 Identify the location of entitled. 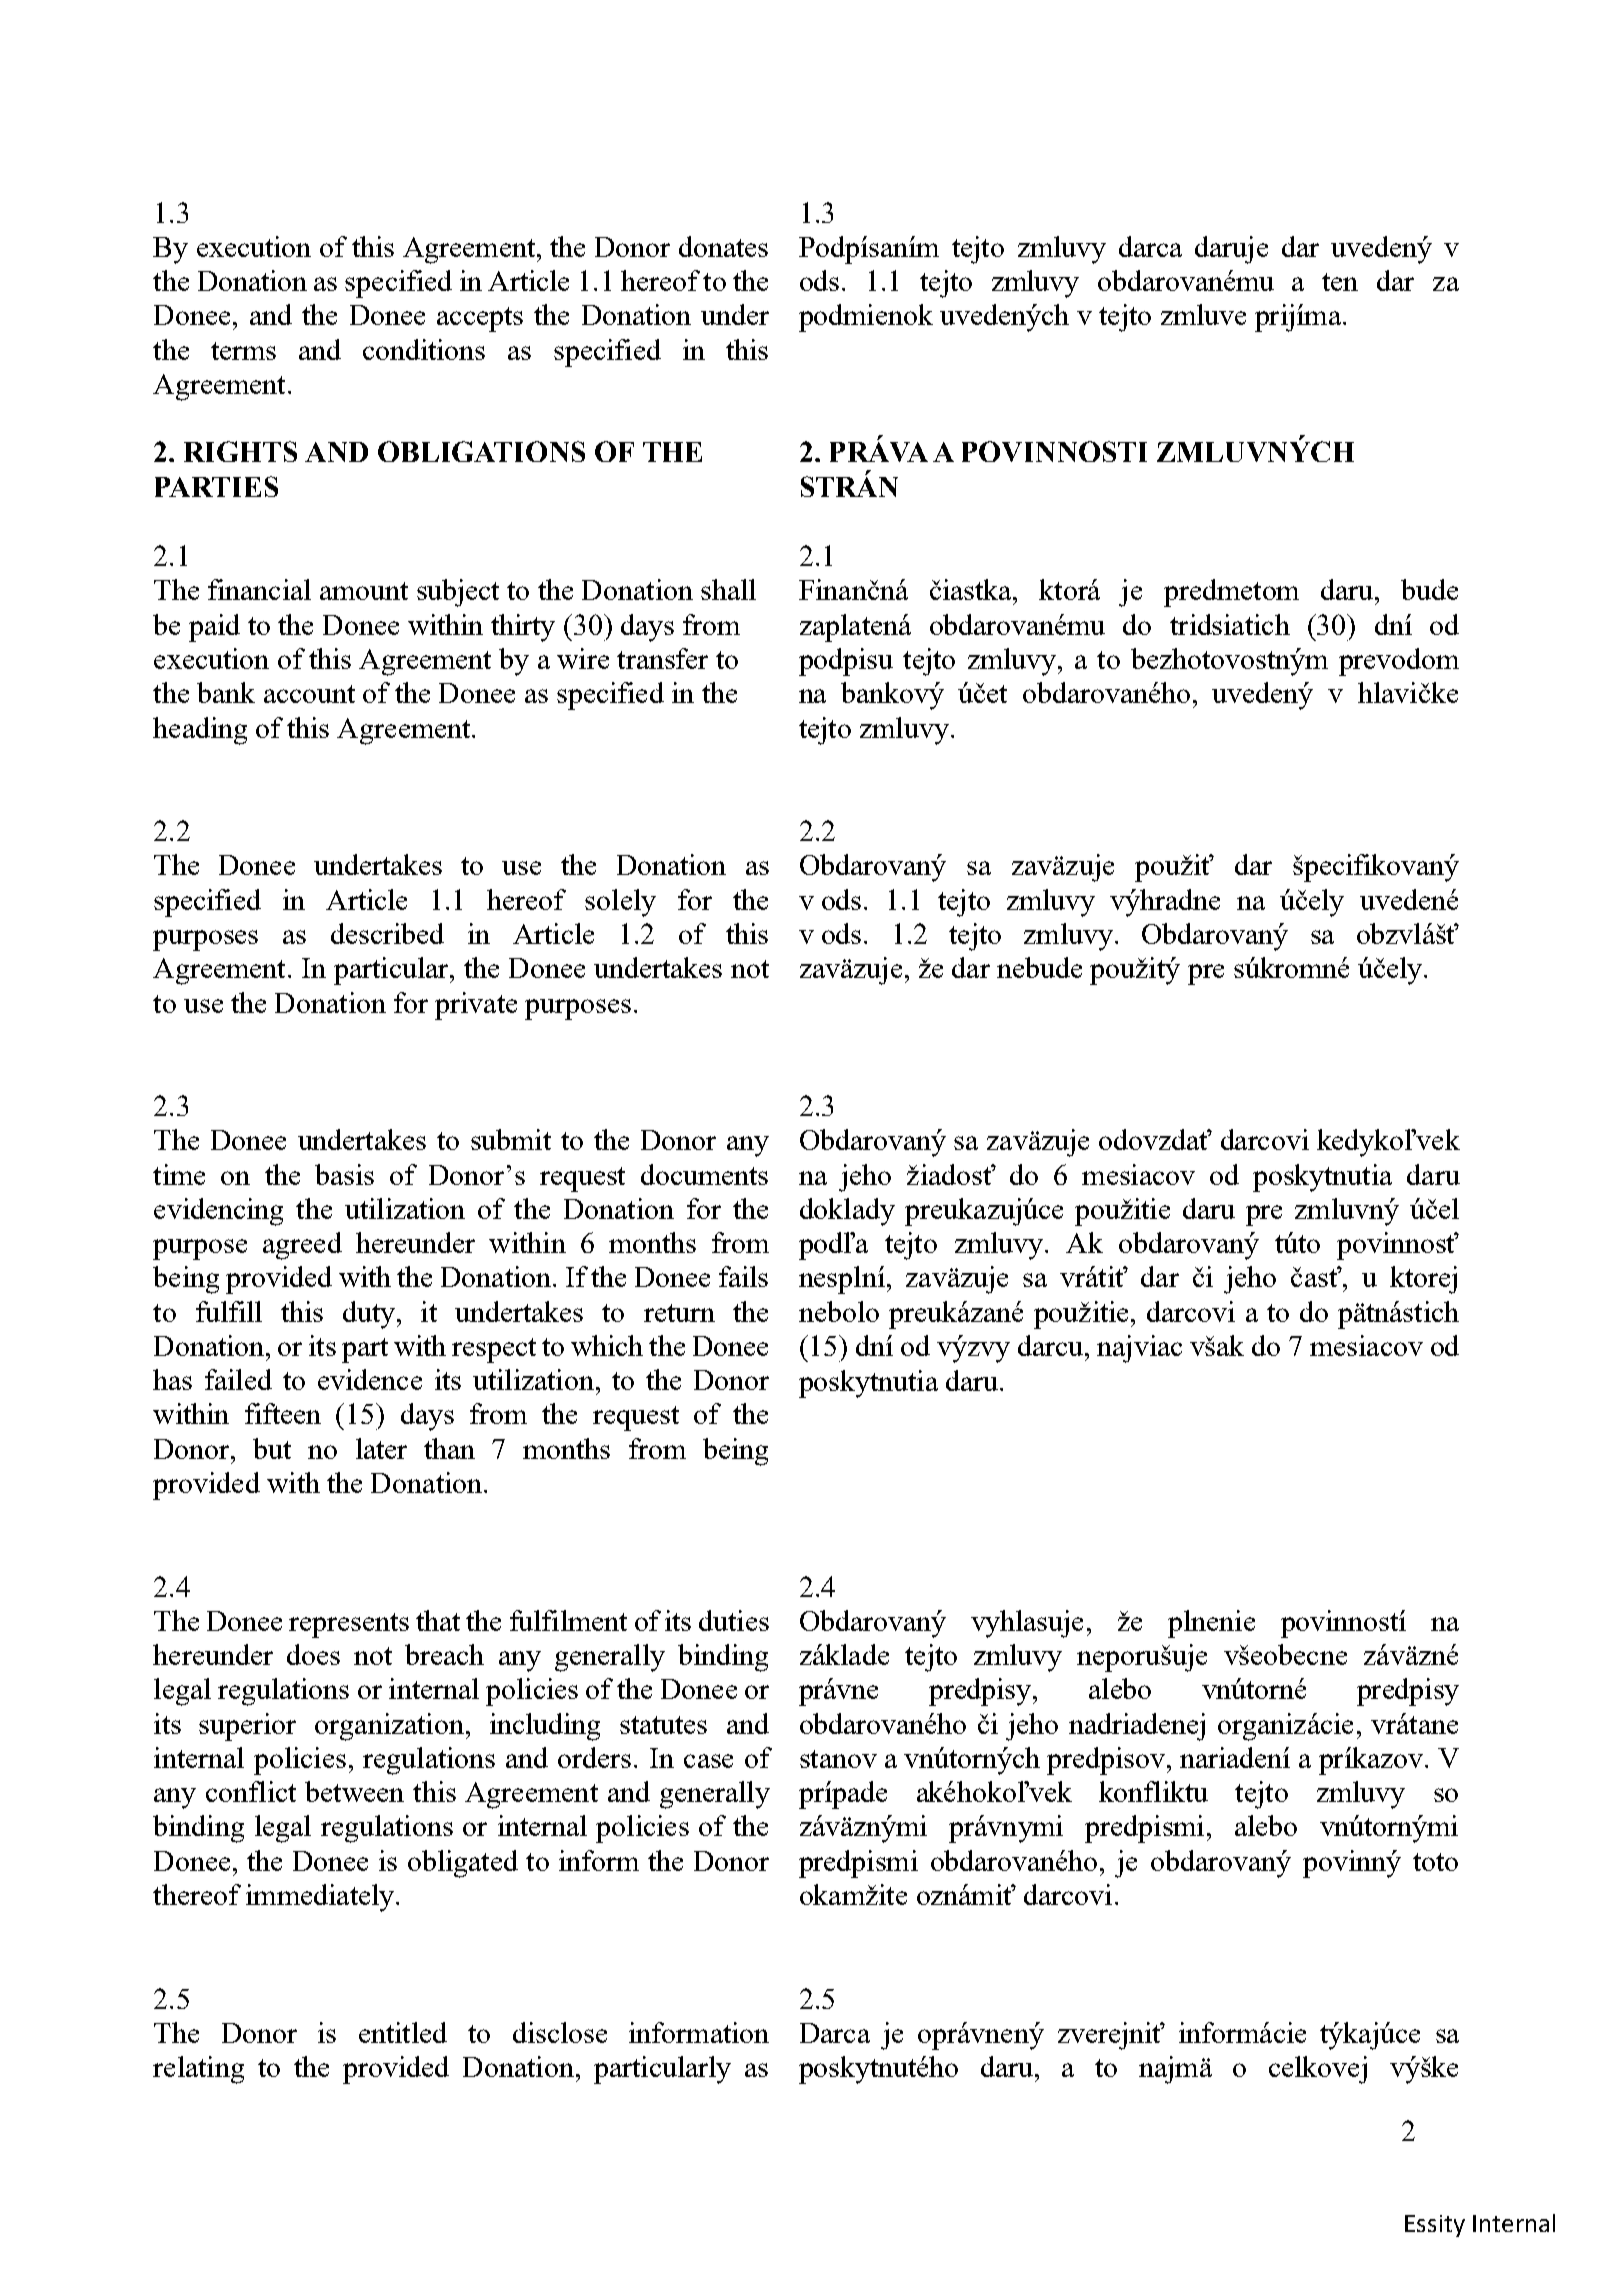
(403, 2032).
